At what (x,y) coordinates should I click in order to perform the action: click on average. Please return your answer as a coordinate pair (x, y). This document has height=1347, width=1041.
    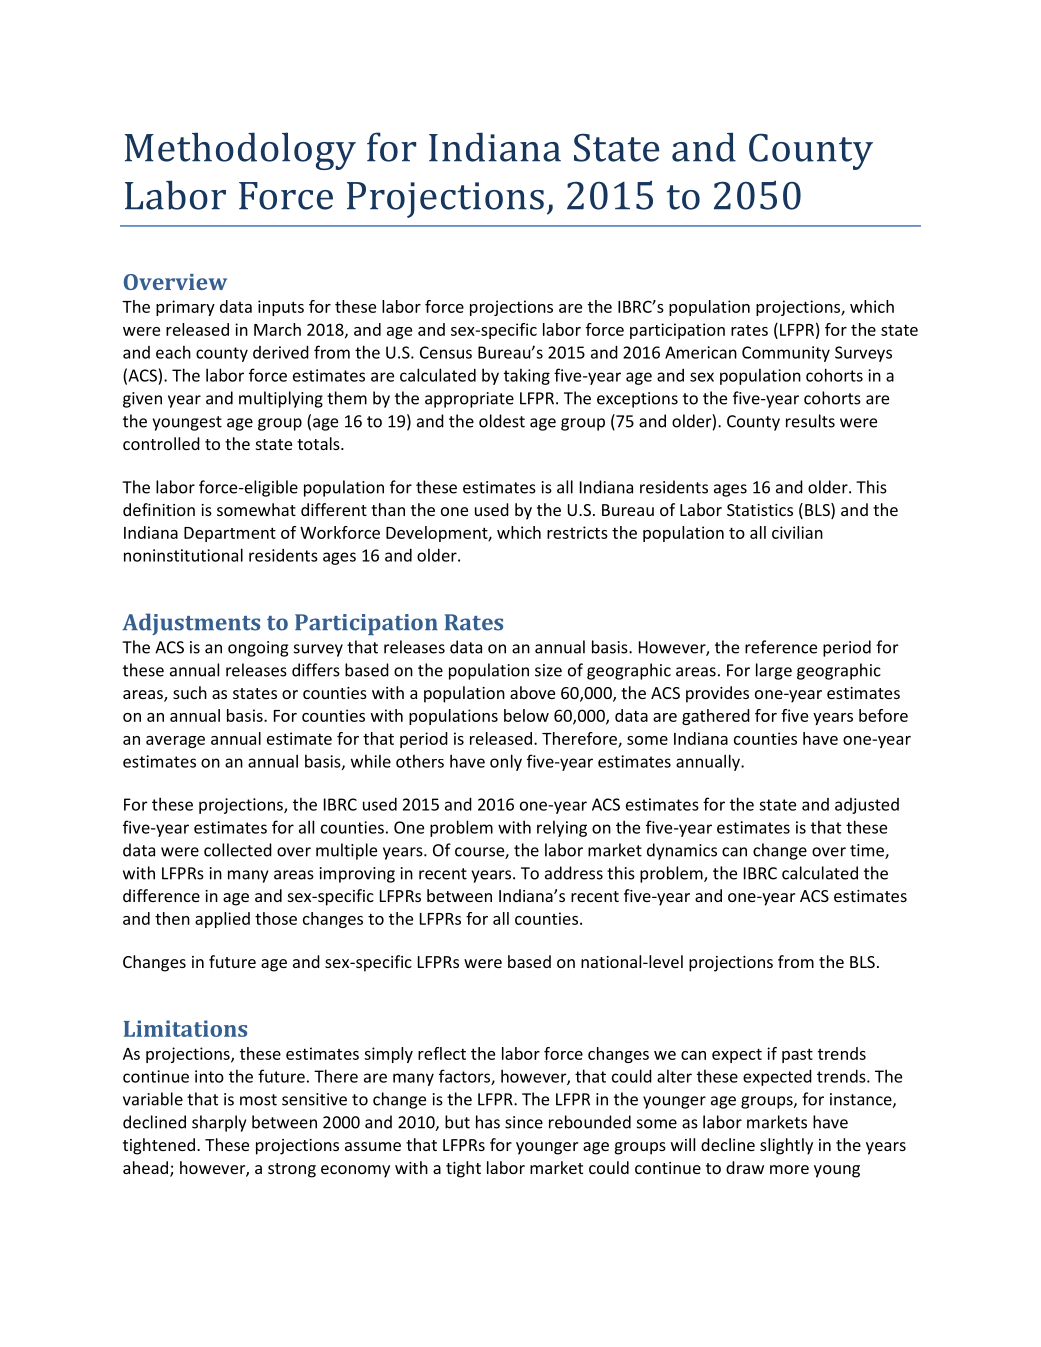
    Looking at the image, I should click on (175, 742).
